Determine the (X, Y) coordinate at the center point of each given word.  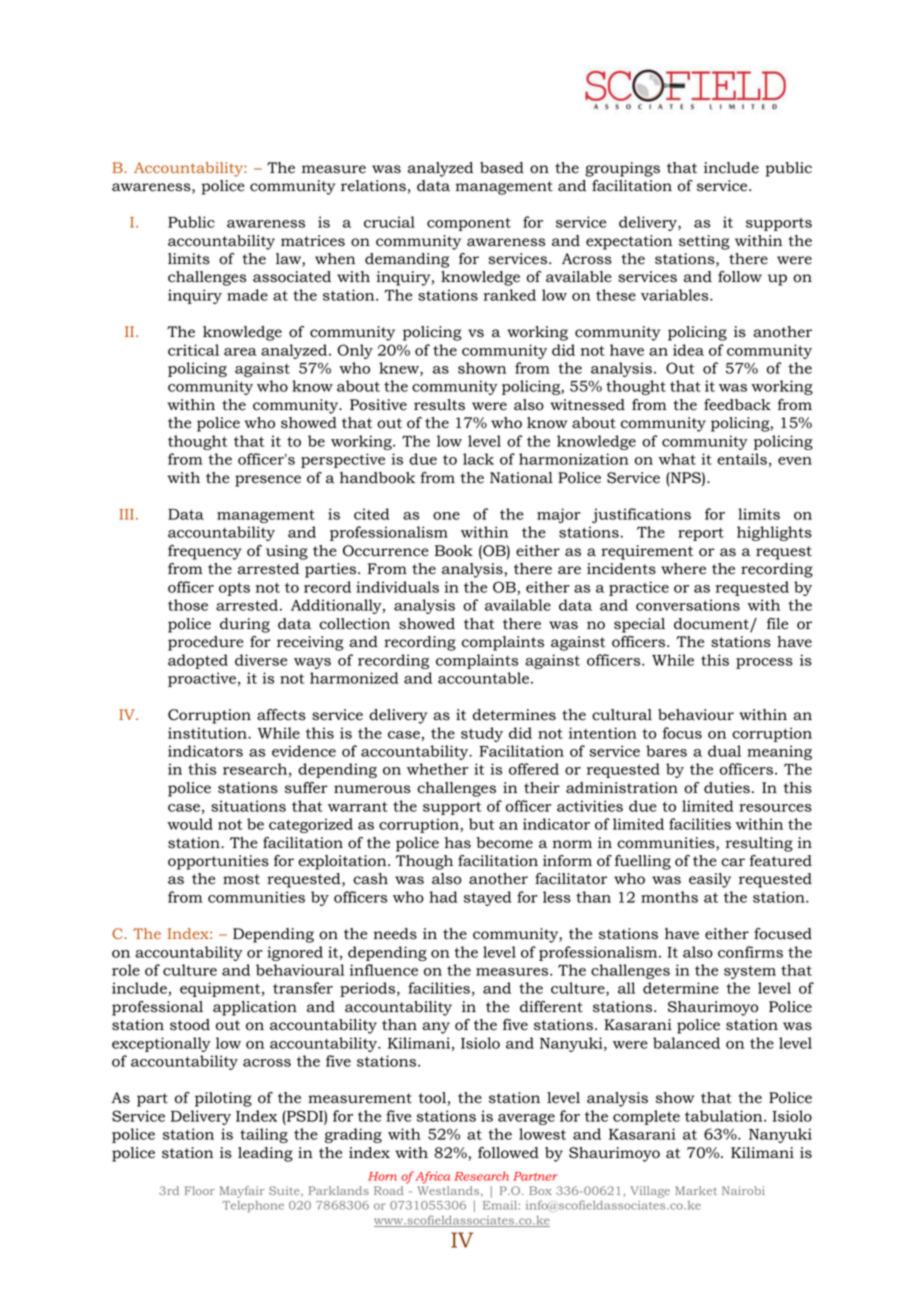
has (458, 843)
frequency (205, 552)
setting (704, 242)
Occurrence (386, 551)
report (701, 534)
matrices (313, 241)
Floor (200, 1190)
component (469, 224)
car (733, 862)
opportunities (218, 862)
